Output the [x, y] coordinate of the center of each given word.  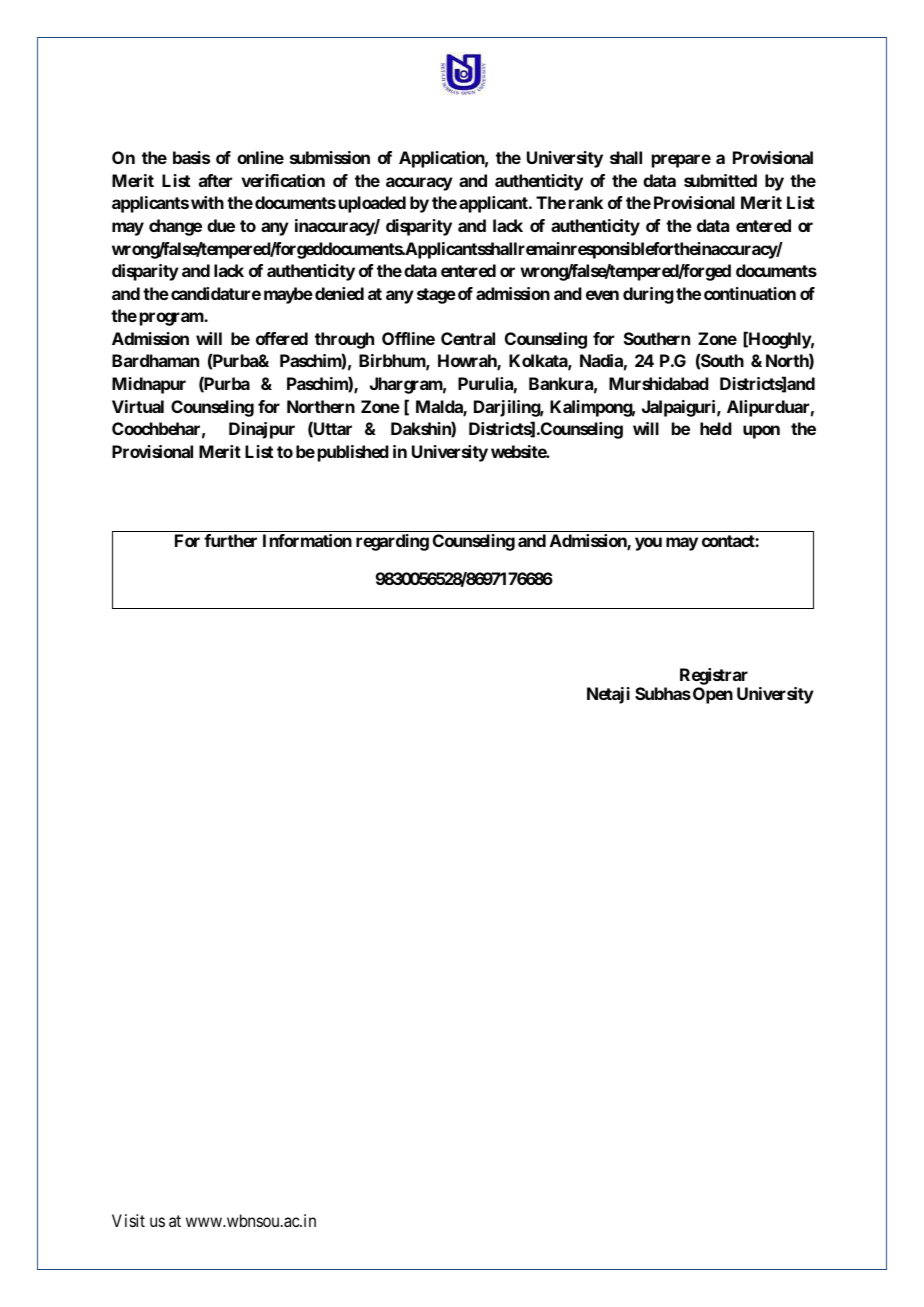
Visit [128, 1220]
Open [711, 695]
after [215, 180]
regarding [392, 542]
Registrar [714, 676]
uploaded [372, 204]
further [230, 540]
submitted [720, 180]
